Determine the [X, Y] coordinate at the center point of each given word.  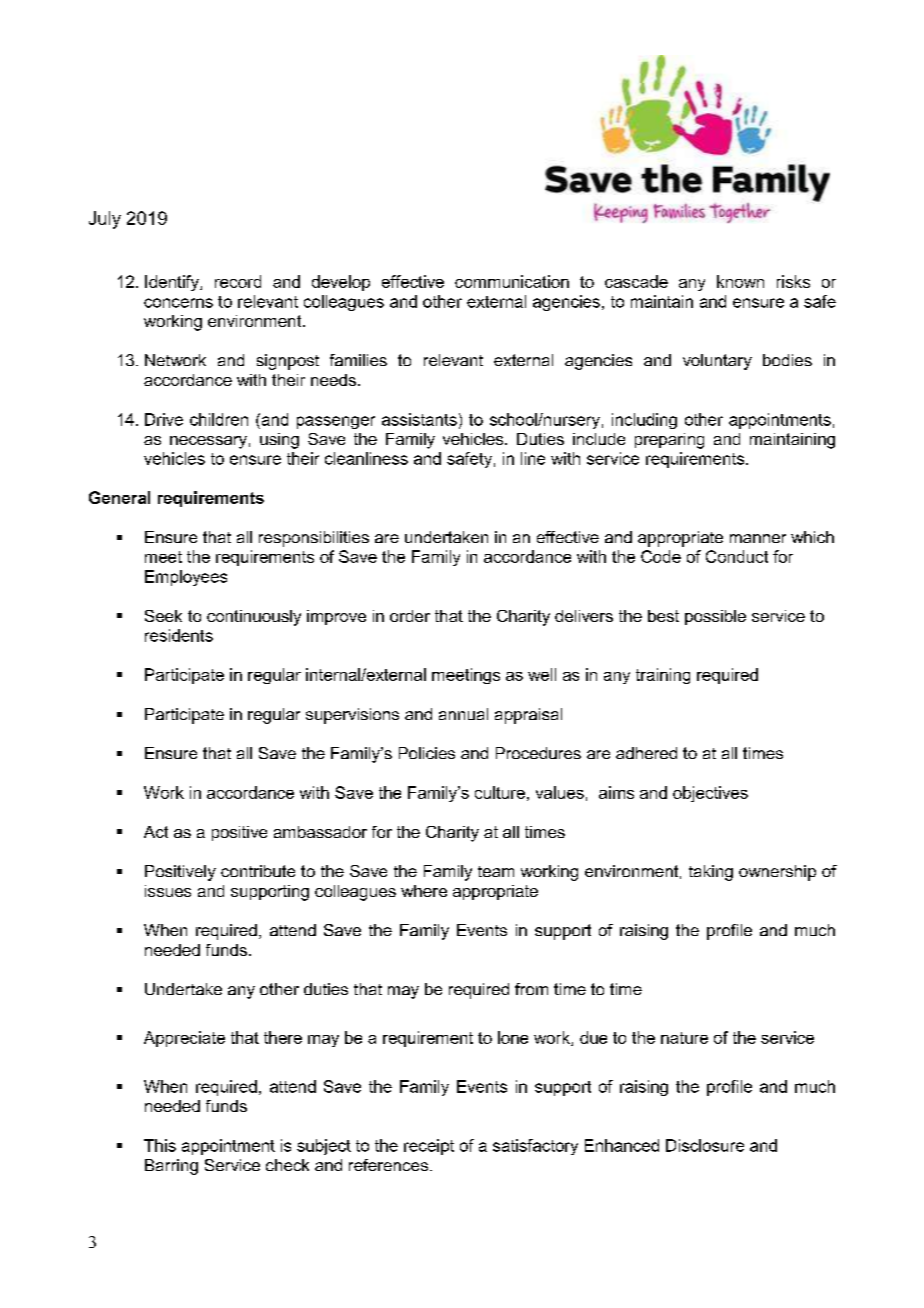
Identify [173, 283]
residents [179, 635]
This [160, 1145]
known [740, 281]
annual [463, 714]
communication [512, 281]
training [663, 676]
